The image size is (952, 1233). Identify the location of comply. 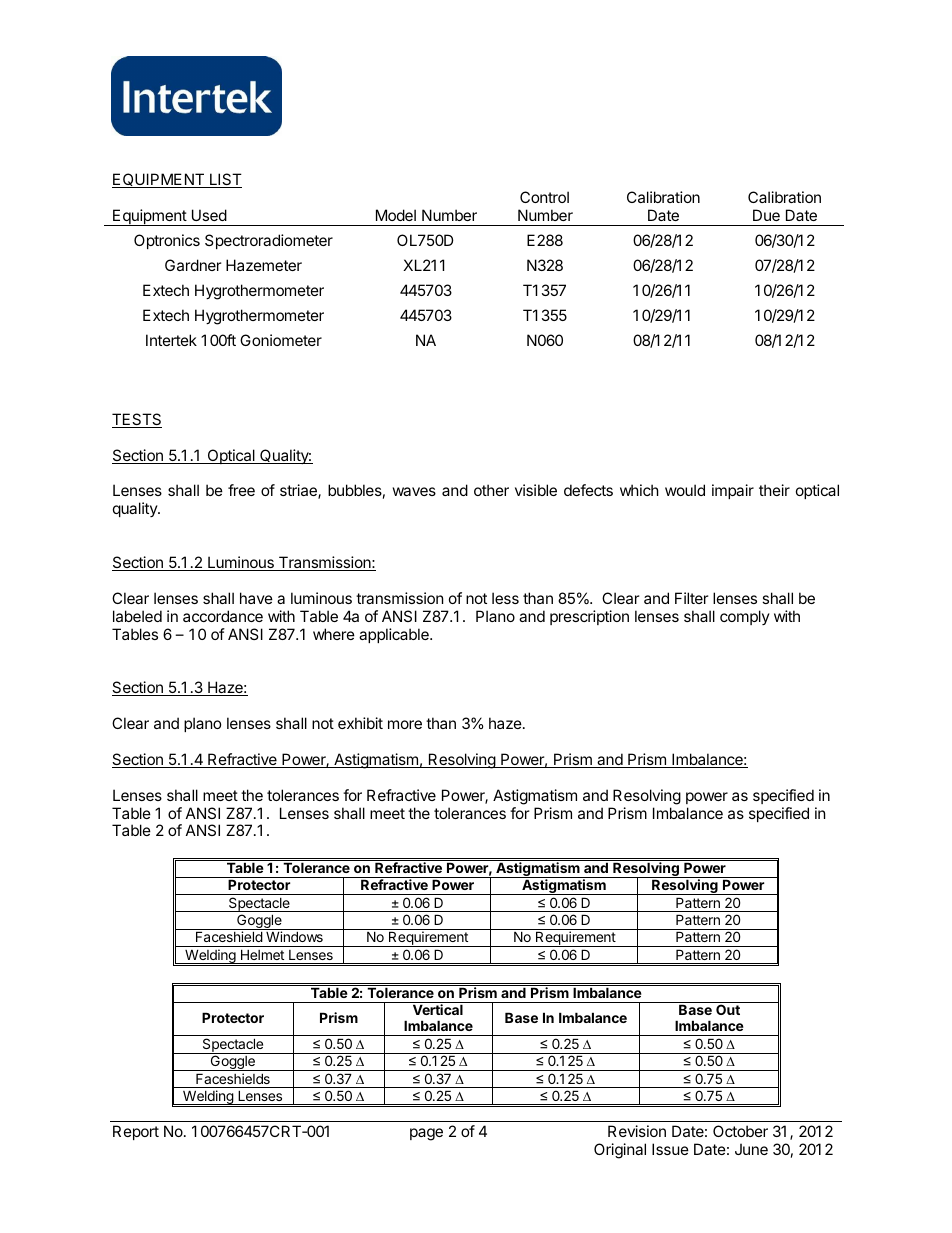
(745, 617).
